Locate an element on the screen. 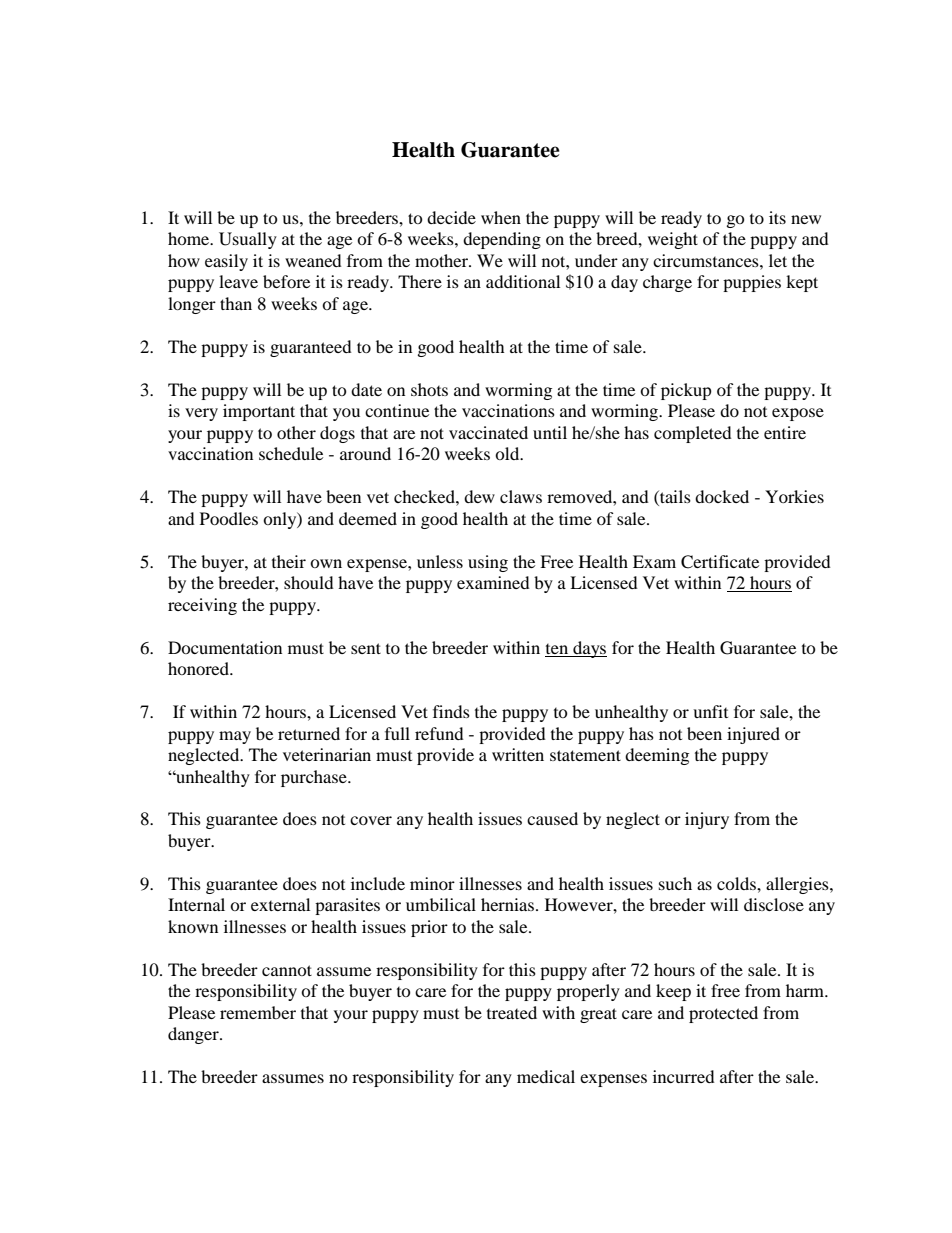 The image size is (952, 1233). days is located at coordinates (589, 649).
